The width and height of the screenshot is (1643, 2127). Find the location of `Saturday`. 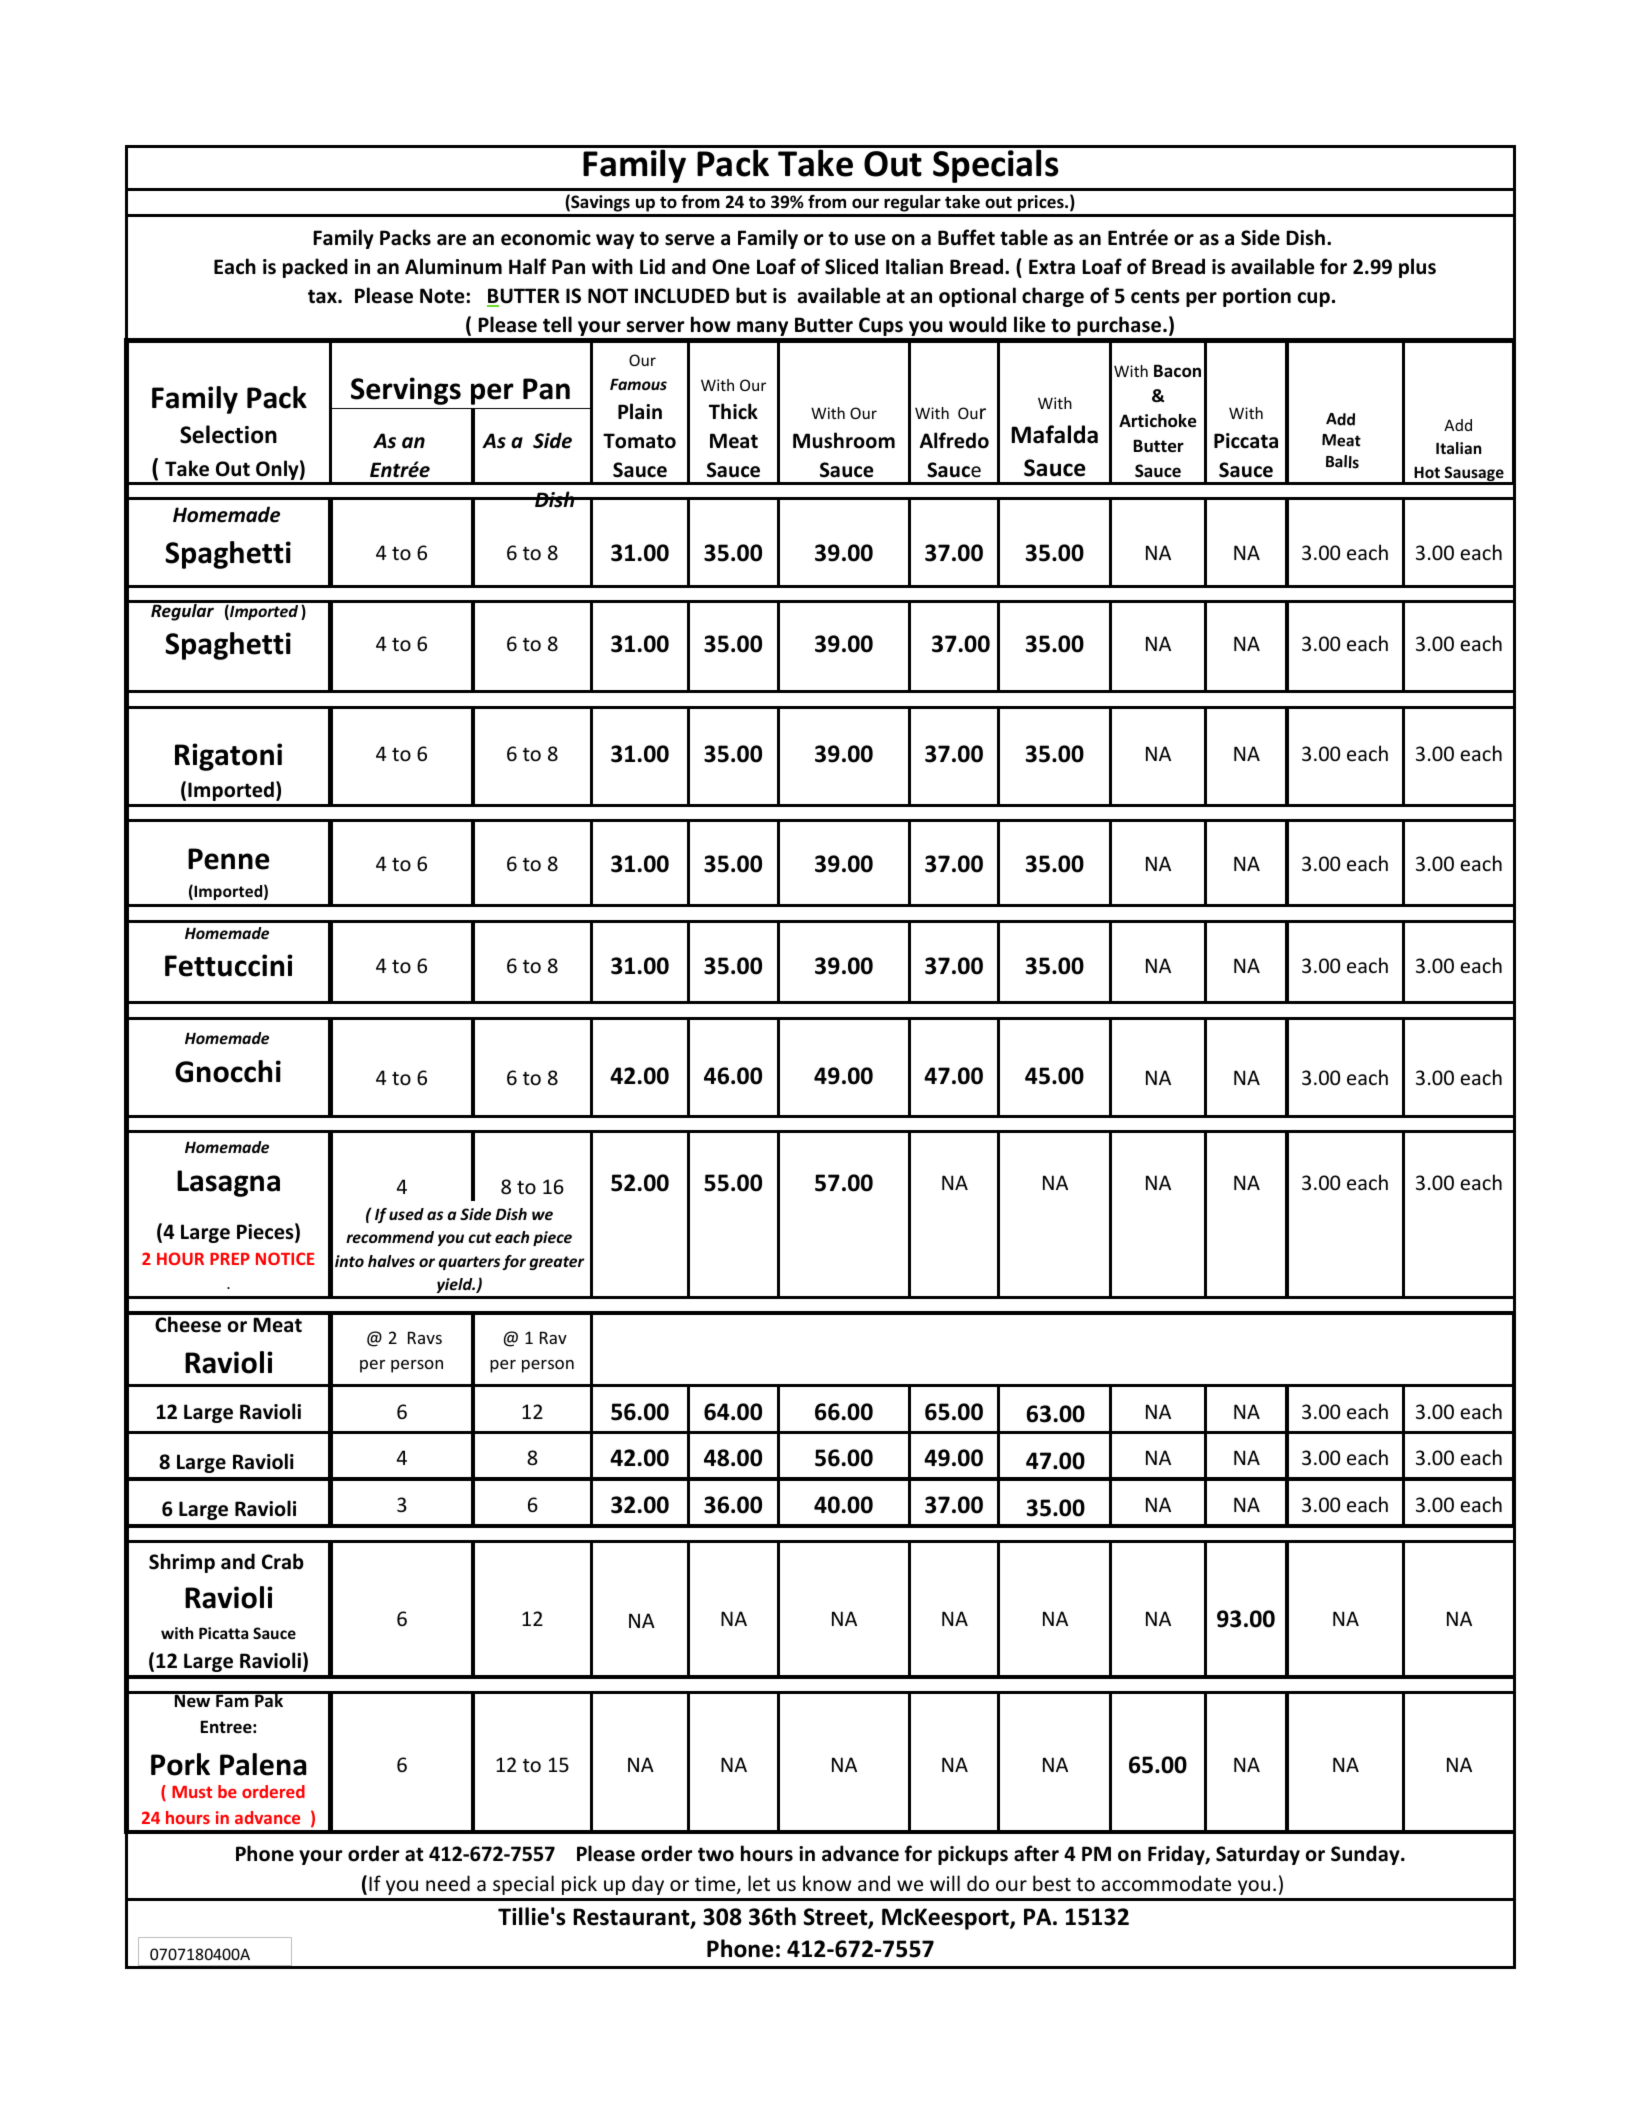

Saturday is located at coordinates (1258, 1855).
